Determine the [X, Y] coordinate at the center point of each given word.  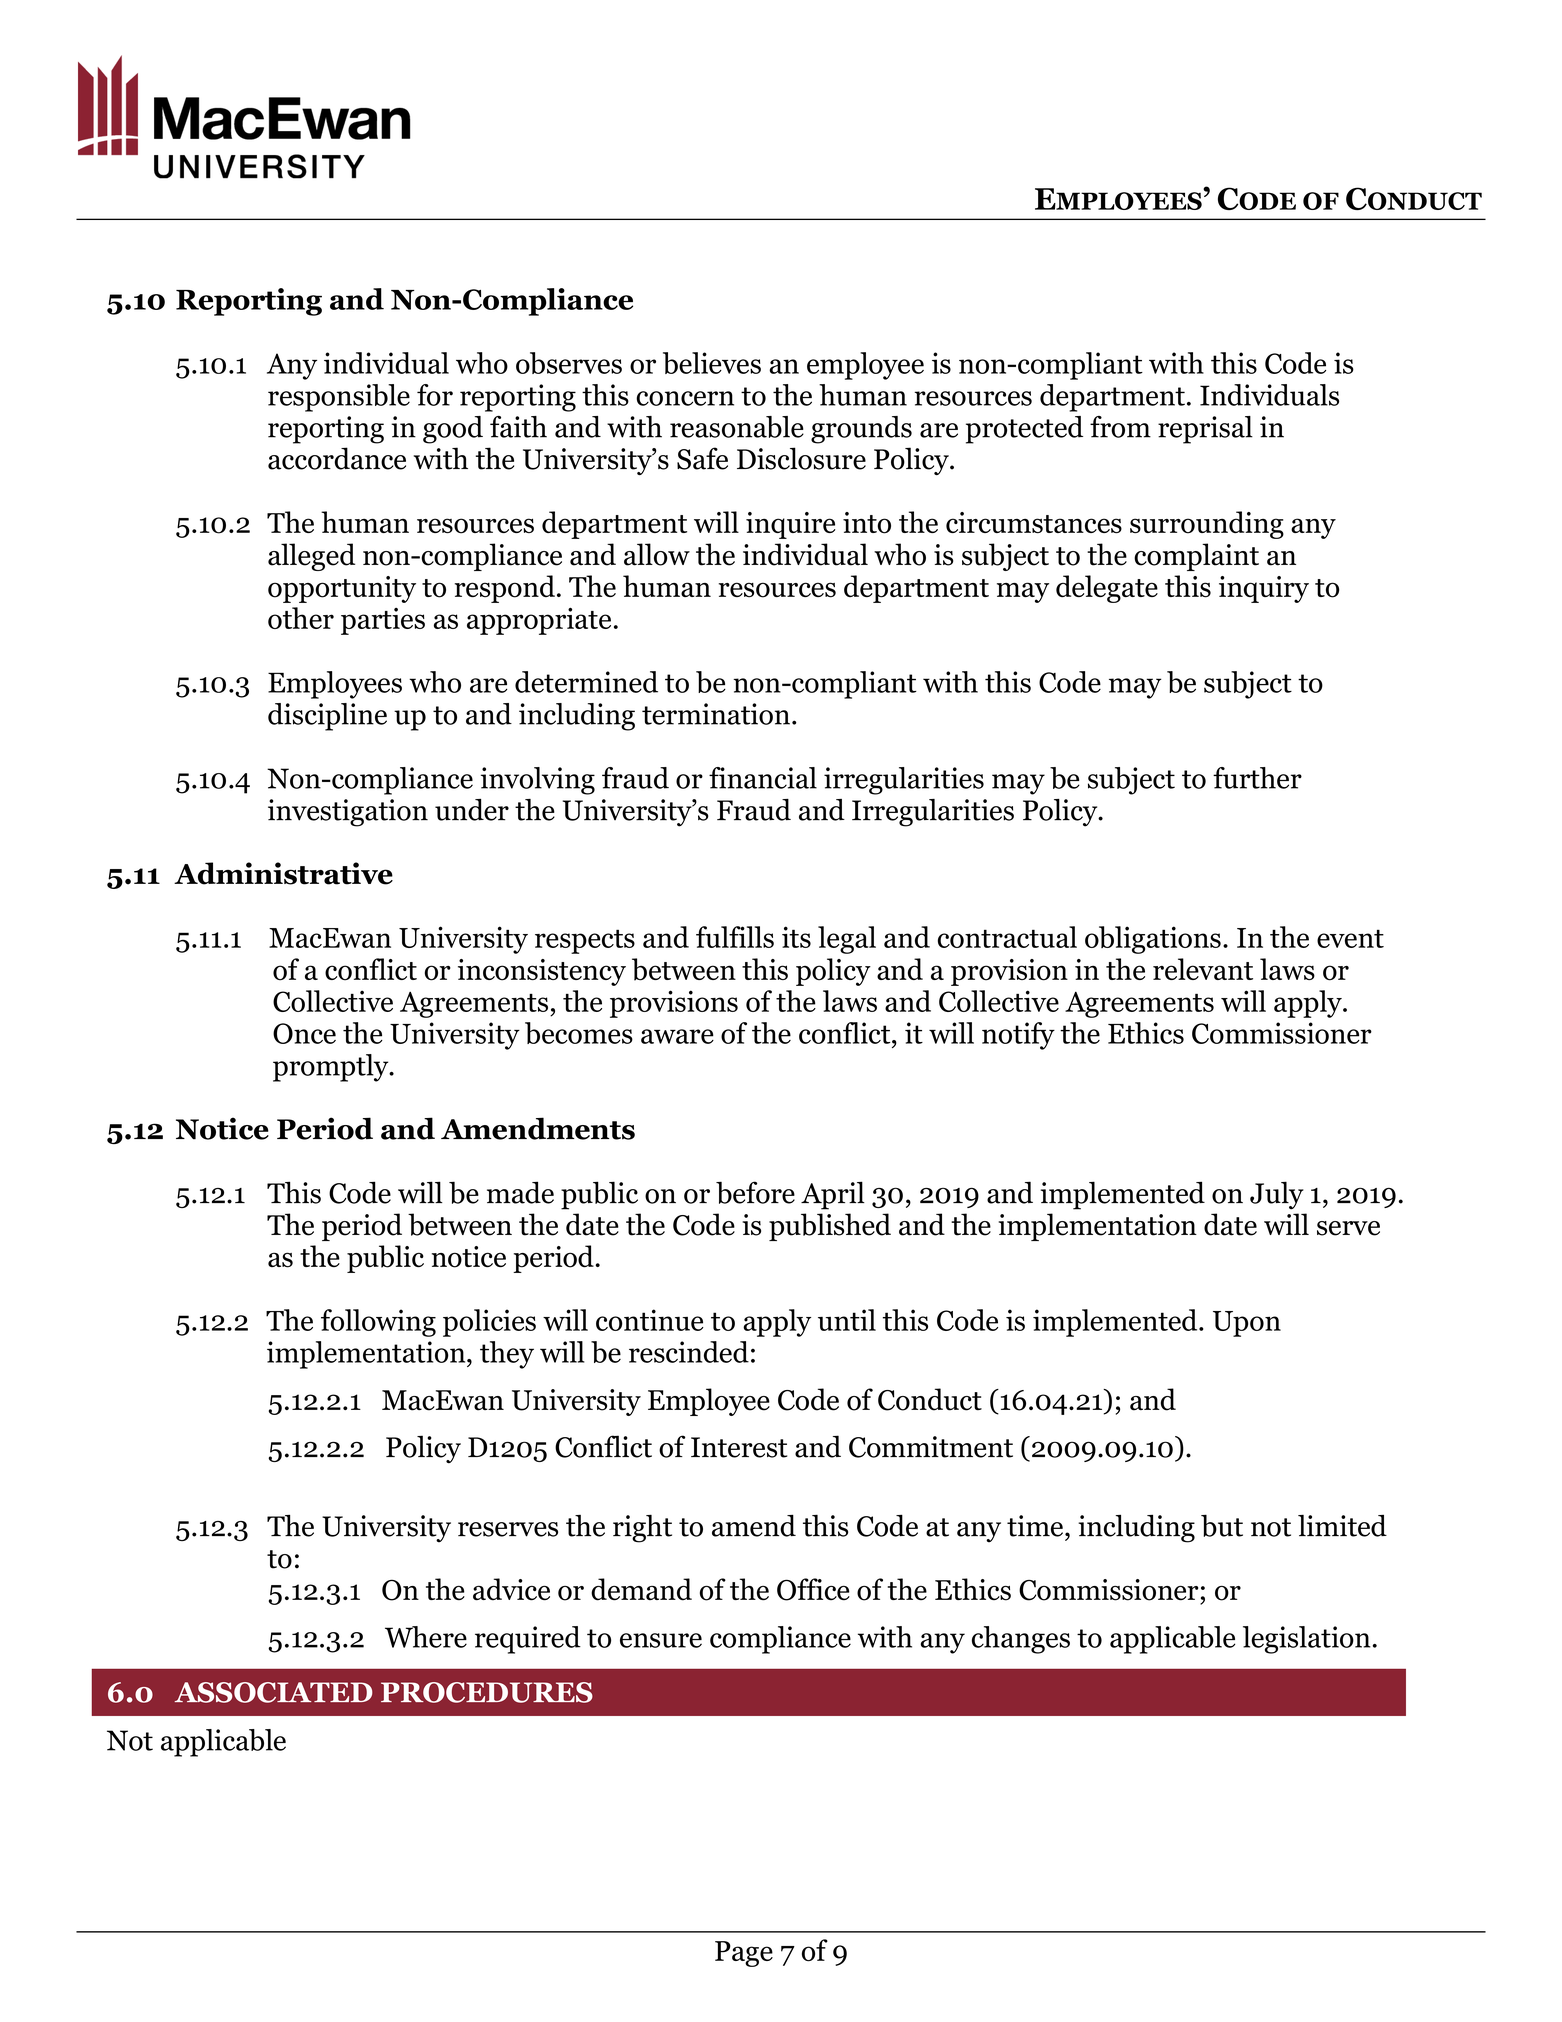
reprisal [1205, 430]
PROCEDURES [487, 1692]
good [453, 430]
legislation [1307, 1640]
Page [744, 1954]
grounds [861, 430]
